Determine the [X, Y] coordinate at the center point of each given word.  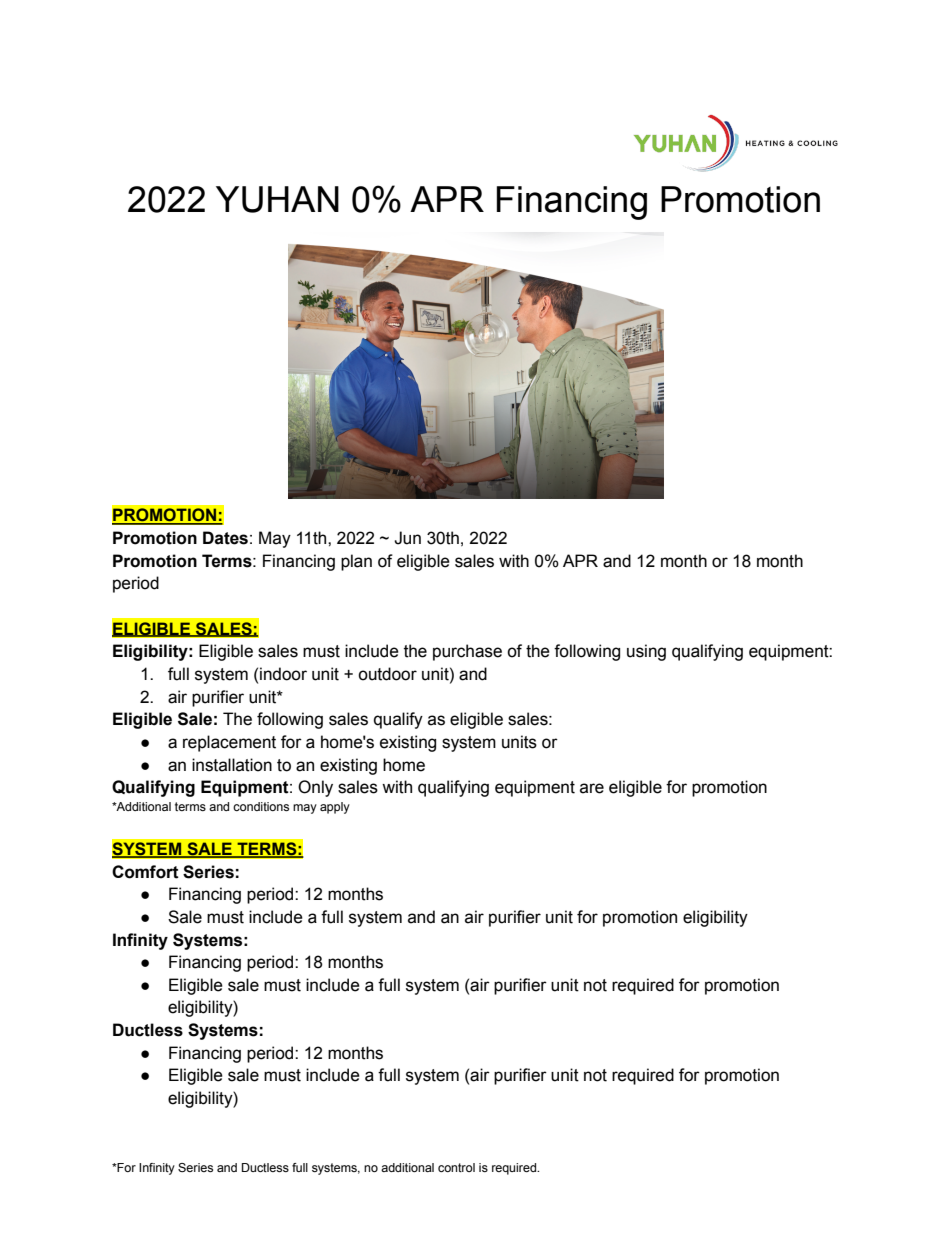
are [592, 788]
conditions [261, 806]
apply [335, 808]
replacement [229, 743]
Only [315, 788]
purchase [467, 652]
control [456, 1167]
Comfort [145, 872]
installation [232, 765]
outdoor [387, 674]
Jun [407, 538]
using [646, 652]
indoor [283, 674]
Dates [225, 538]
